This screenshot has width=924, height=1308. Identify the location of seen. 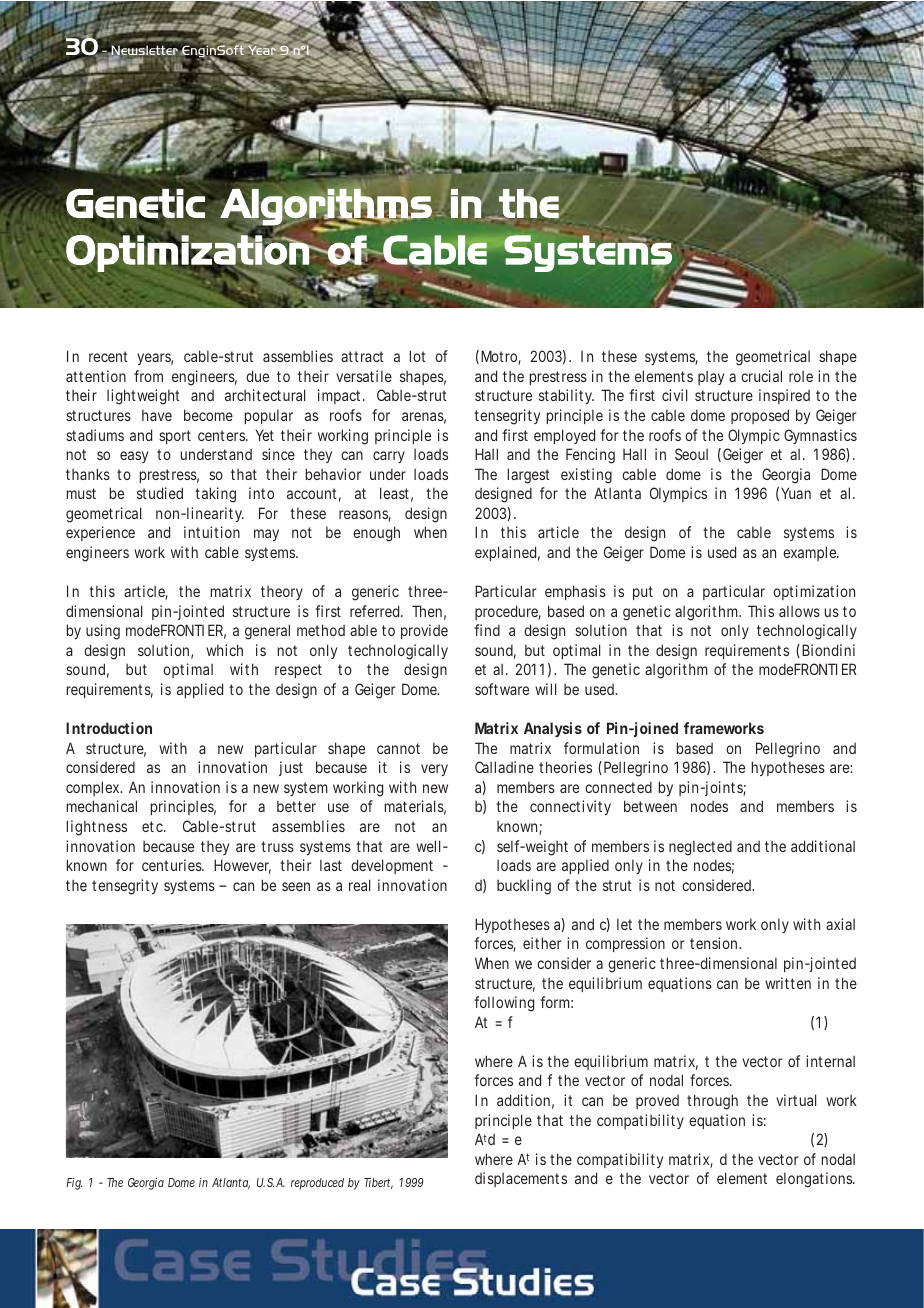
(296, 886).
